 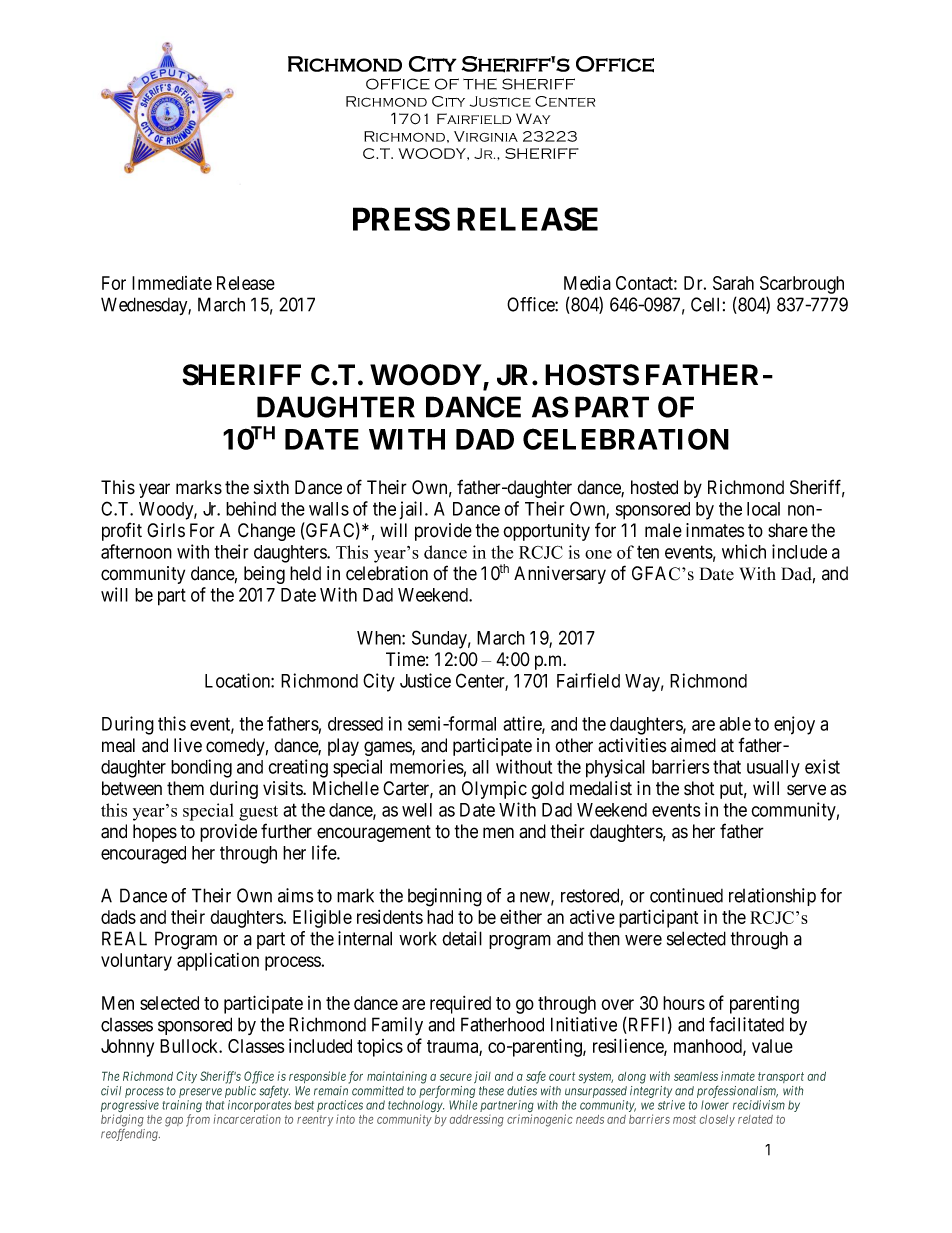 I want to click on opportunity, so click(x=546, y=532).
